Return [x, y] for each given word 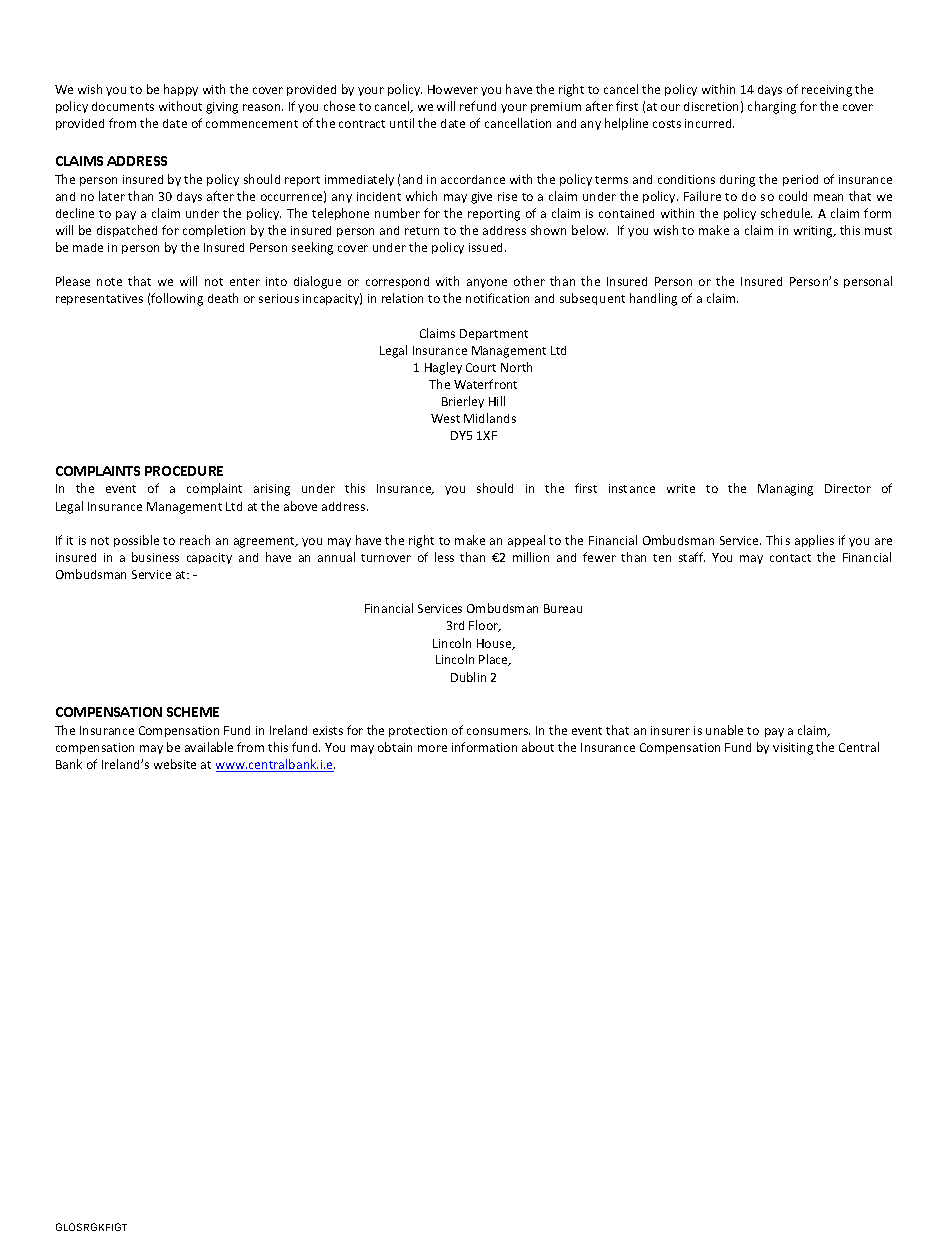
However [453, 89]
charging [772, 107]
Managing [785, 490]
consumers [498, 731]
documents [123, 106]
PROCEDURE [184, 471]
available [209, 747]
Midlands [490, 418]
